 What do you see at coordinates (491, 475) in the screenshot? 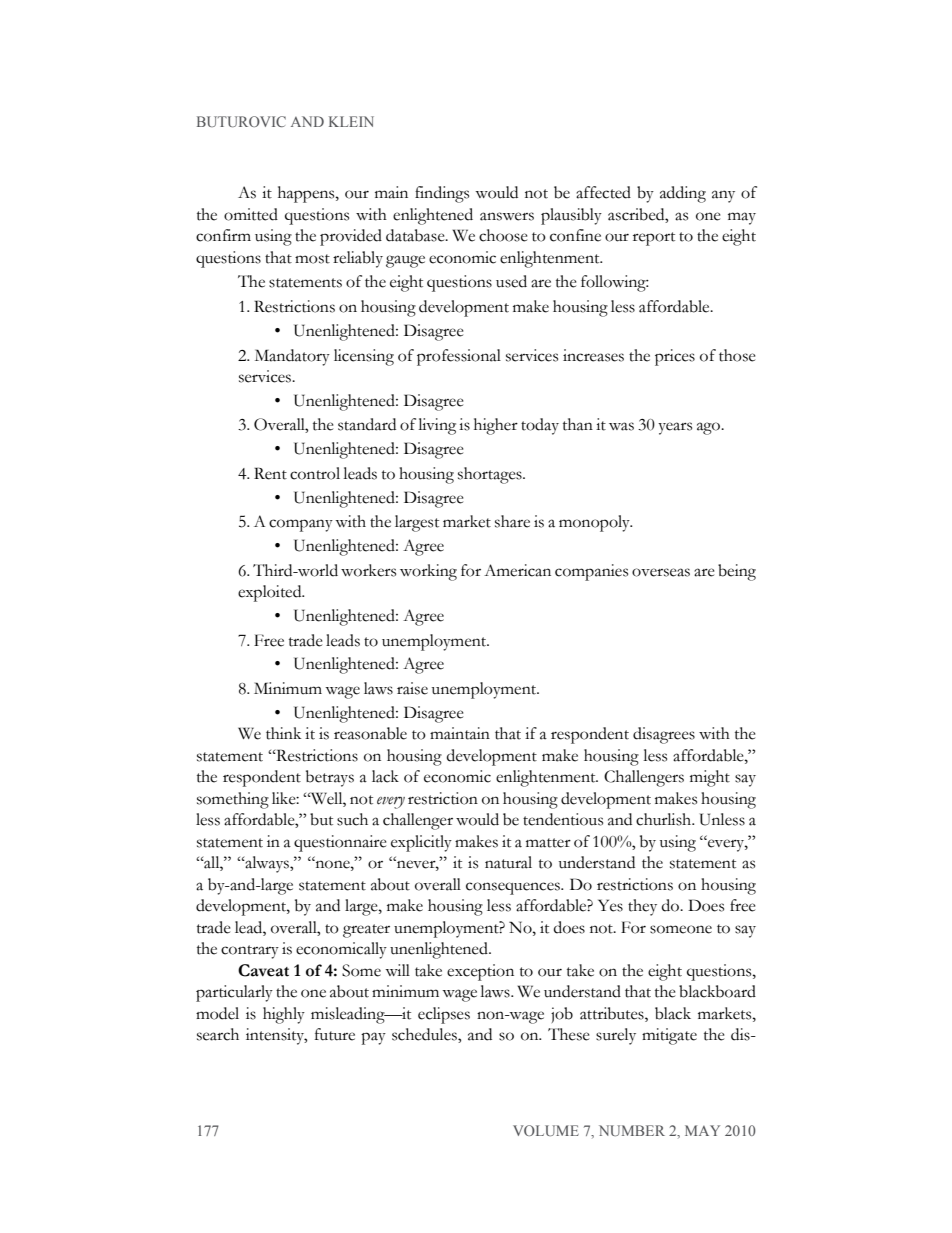
I see `shortages` at bounding box center [491, 475].
